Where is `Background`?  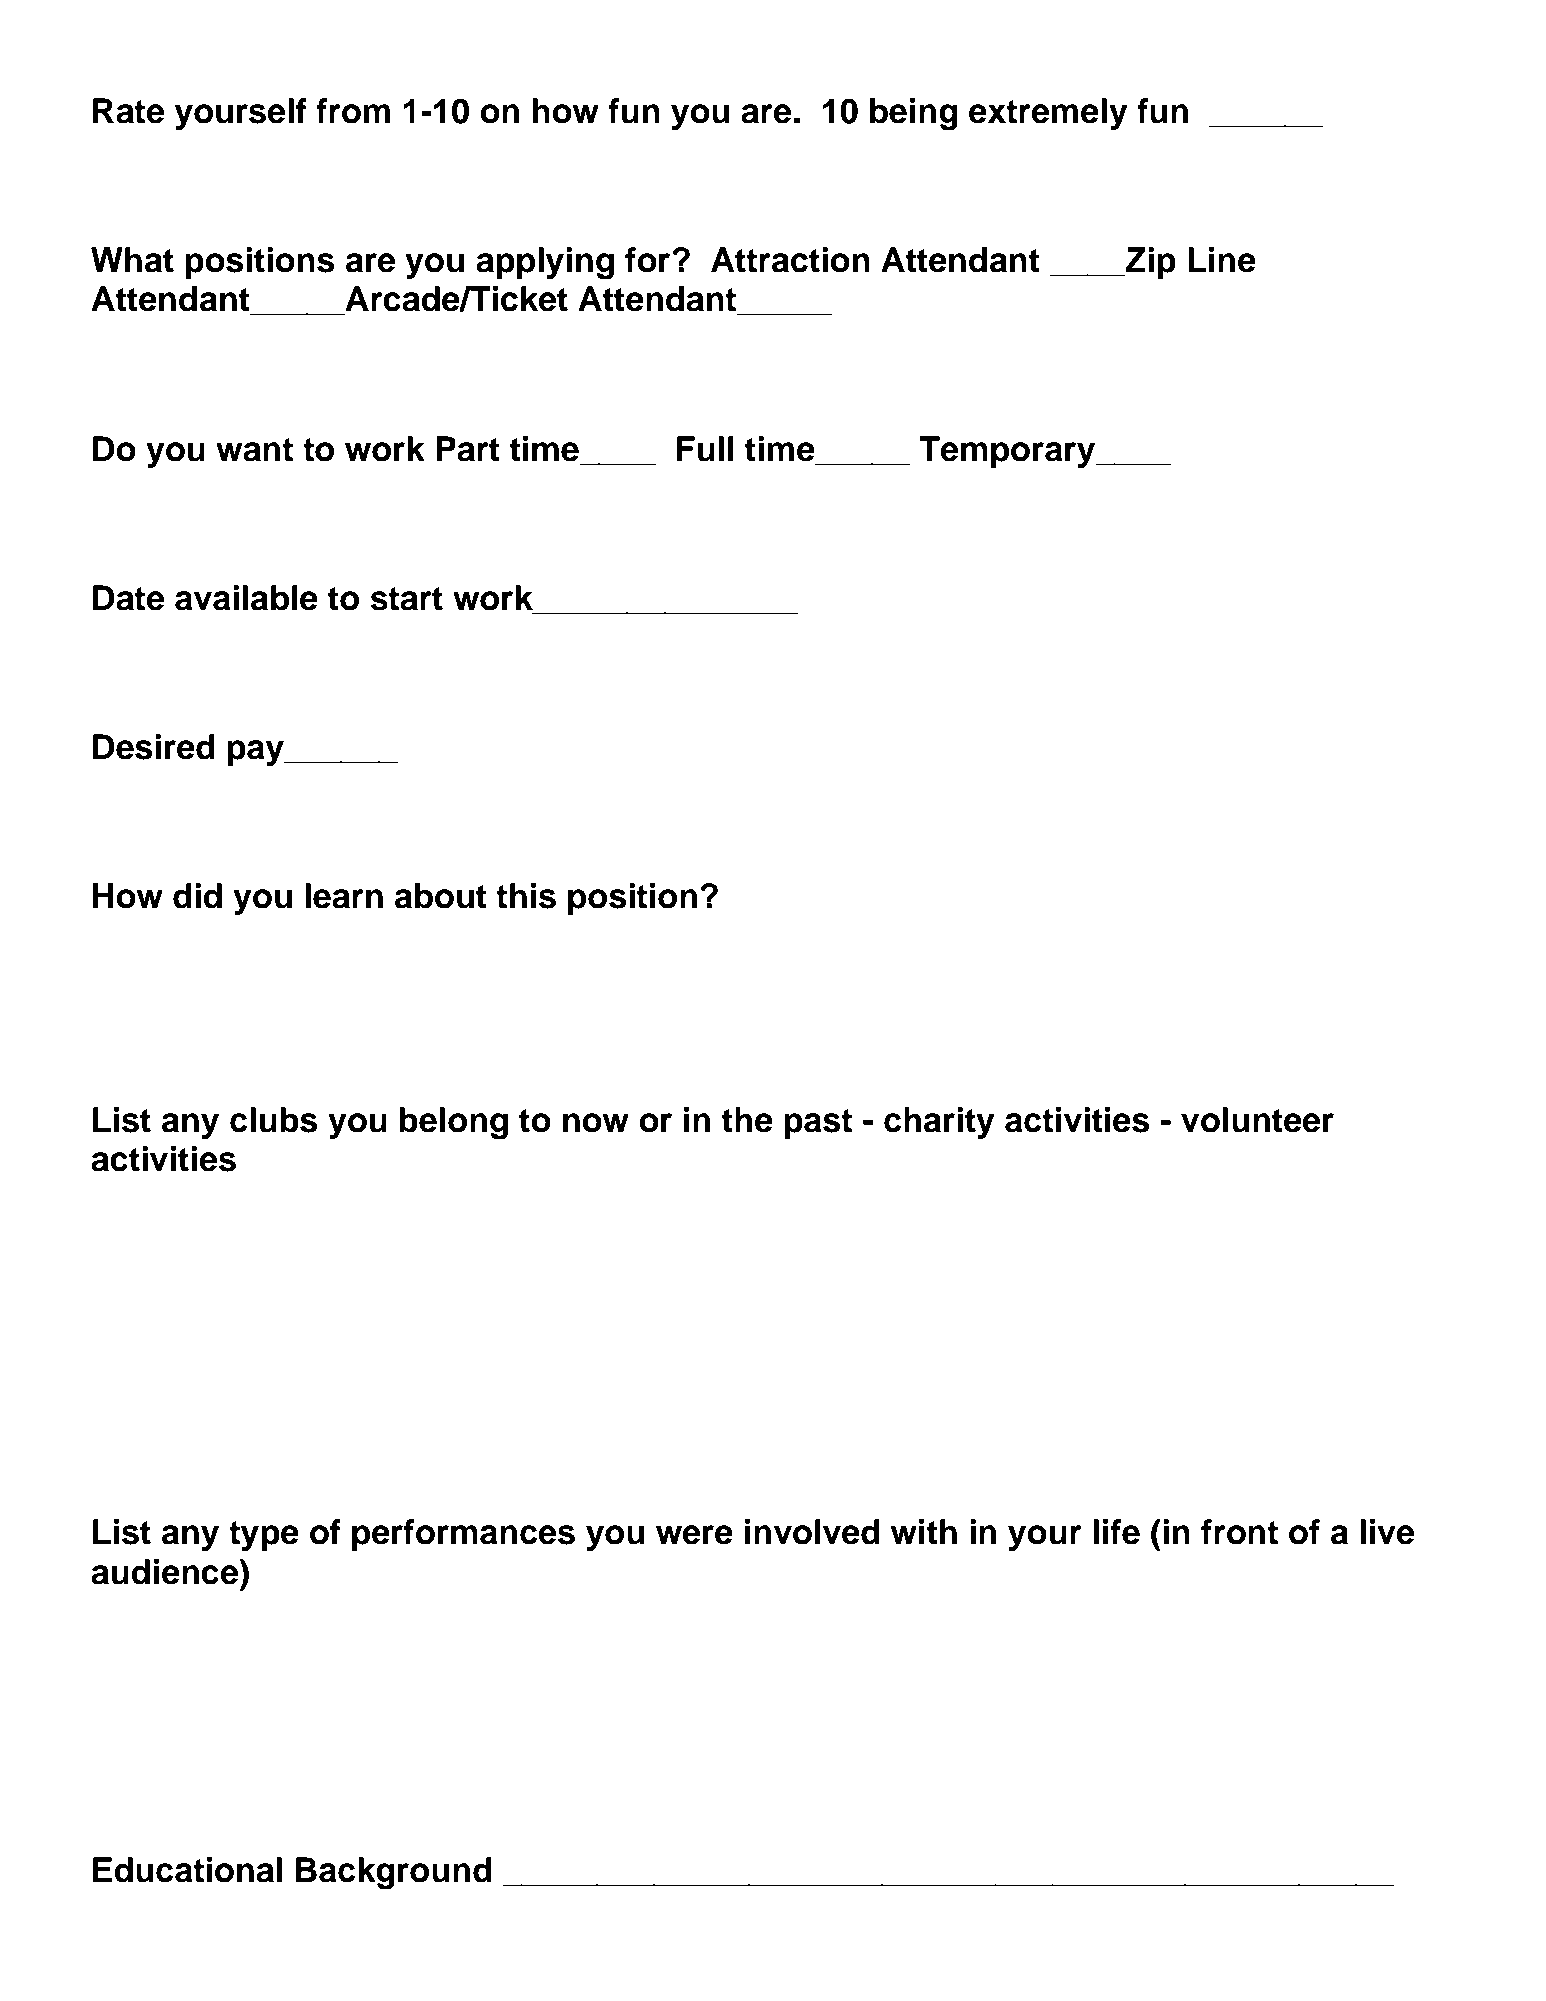
Background is located at coordinates (394, 1873).
